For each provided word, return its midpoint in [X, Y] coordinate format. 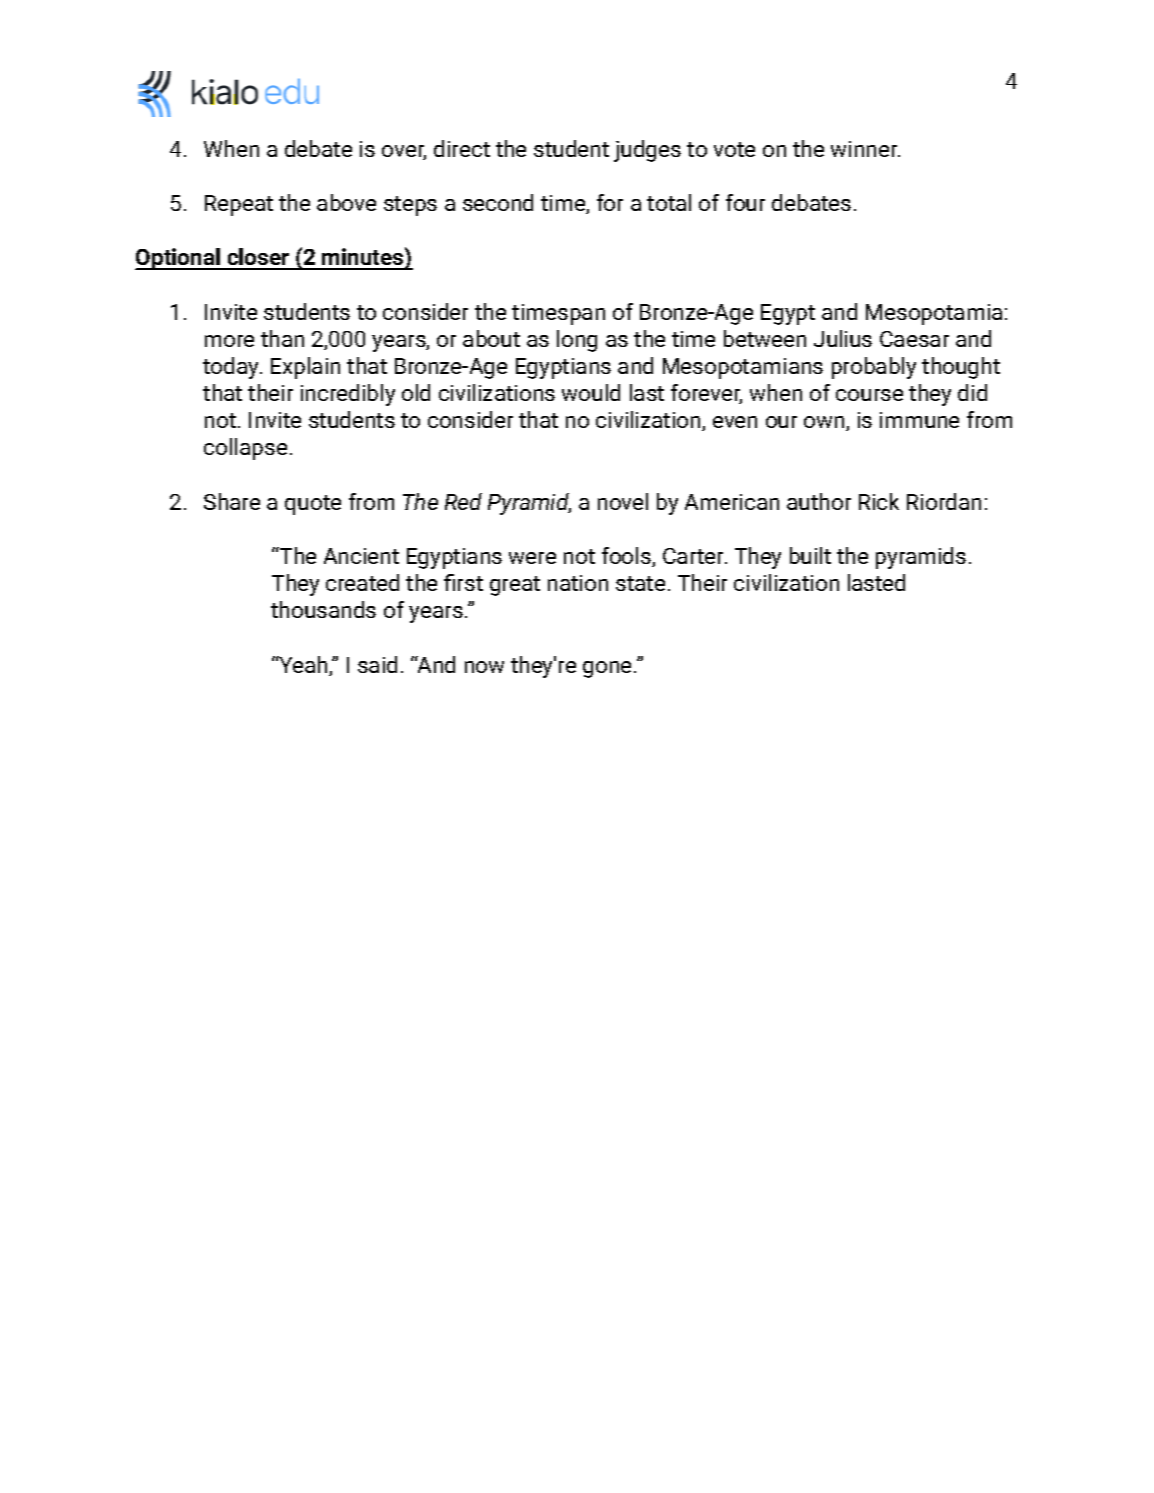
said [377, 664]
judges [647, 151]
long [577, 341]
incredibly [348, 395]
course [869, 395]
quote [313, 505]
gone [607, 669]
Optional [178, 259]
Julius [843, 338]
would [591, 392]
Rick [879, 501]
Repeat [239, 205]
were [532, 558]
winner [865, 149]
